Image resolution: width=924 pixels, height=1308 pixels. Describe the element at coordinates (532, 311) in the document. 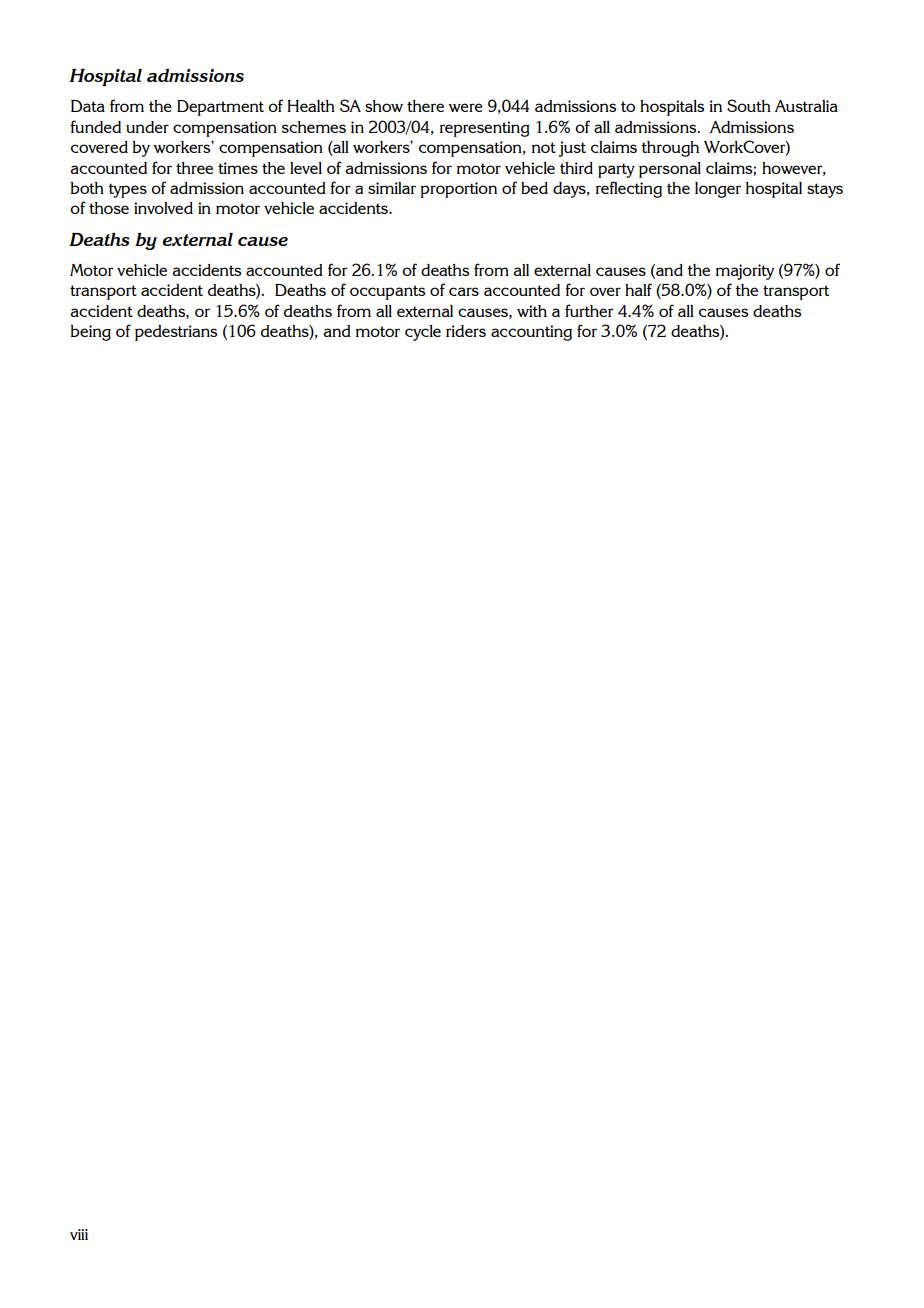

I see `with` at that location.
